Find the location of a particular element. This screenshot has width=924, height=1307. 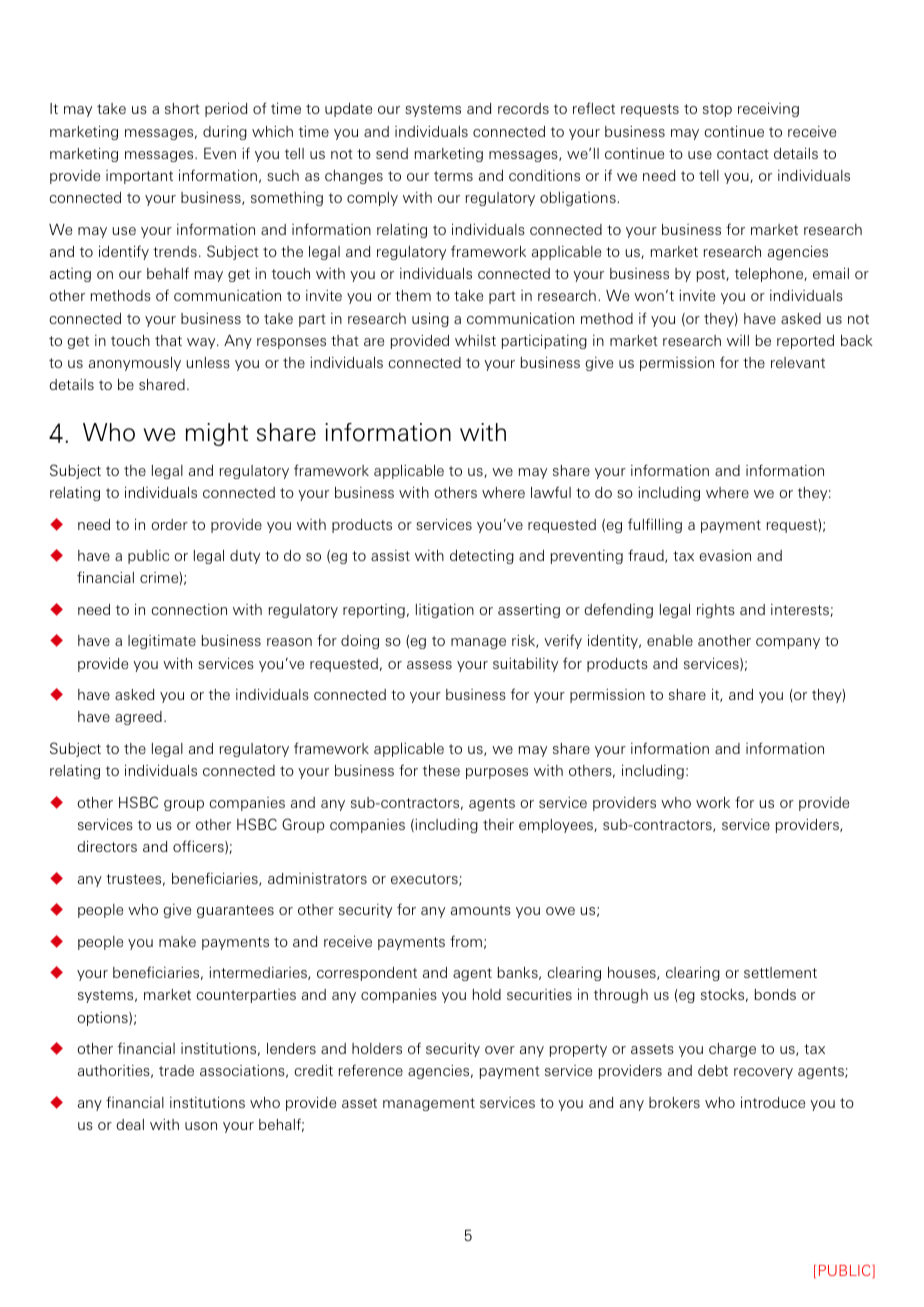

make is located at coordinates (177, 941).
